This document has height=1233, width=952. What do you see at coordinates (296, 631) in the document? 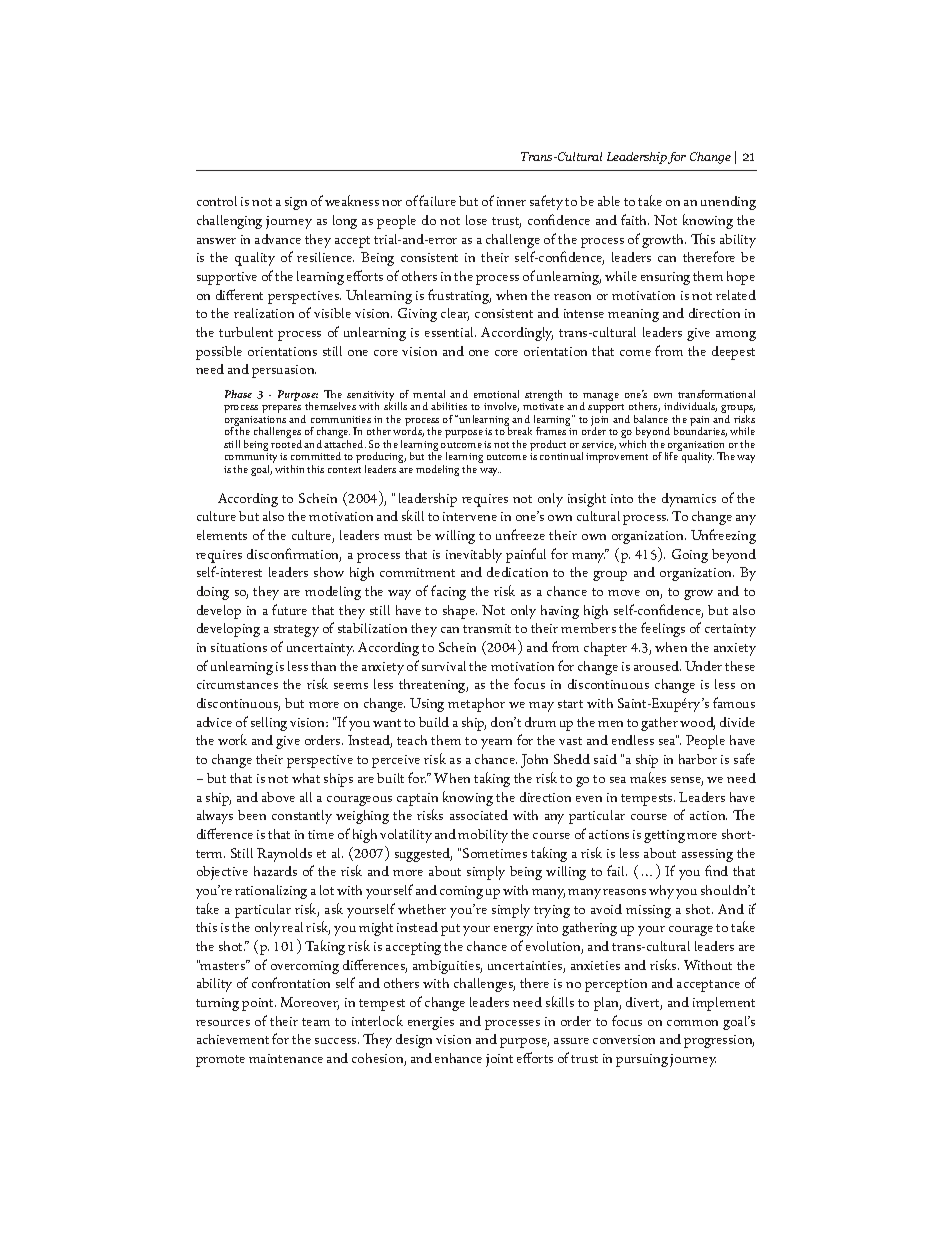
I see `strategy` at bounding box center [296, 631].
